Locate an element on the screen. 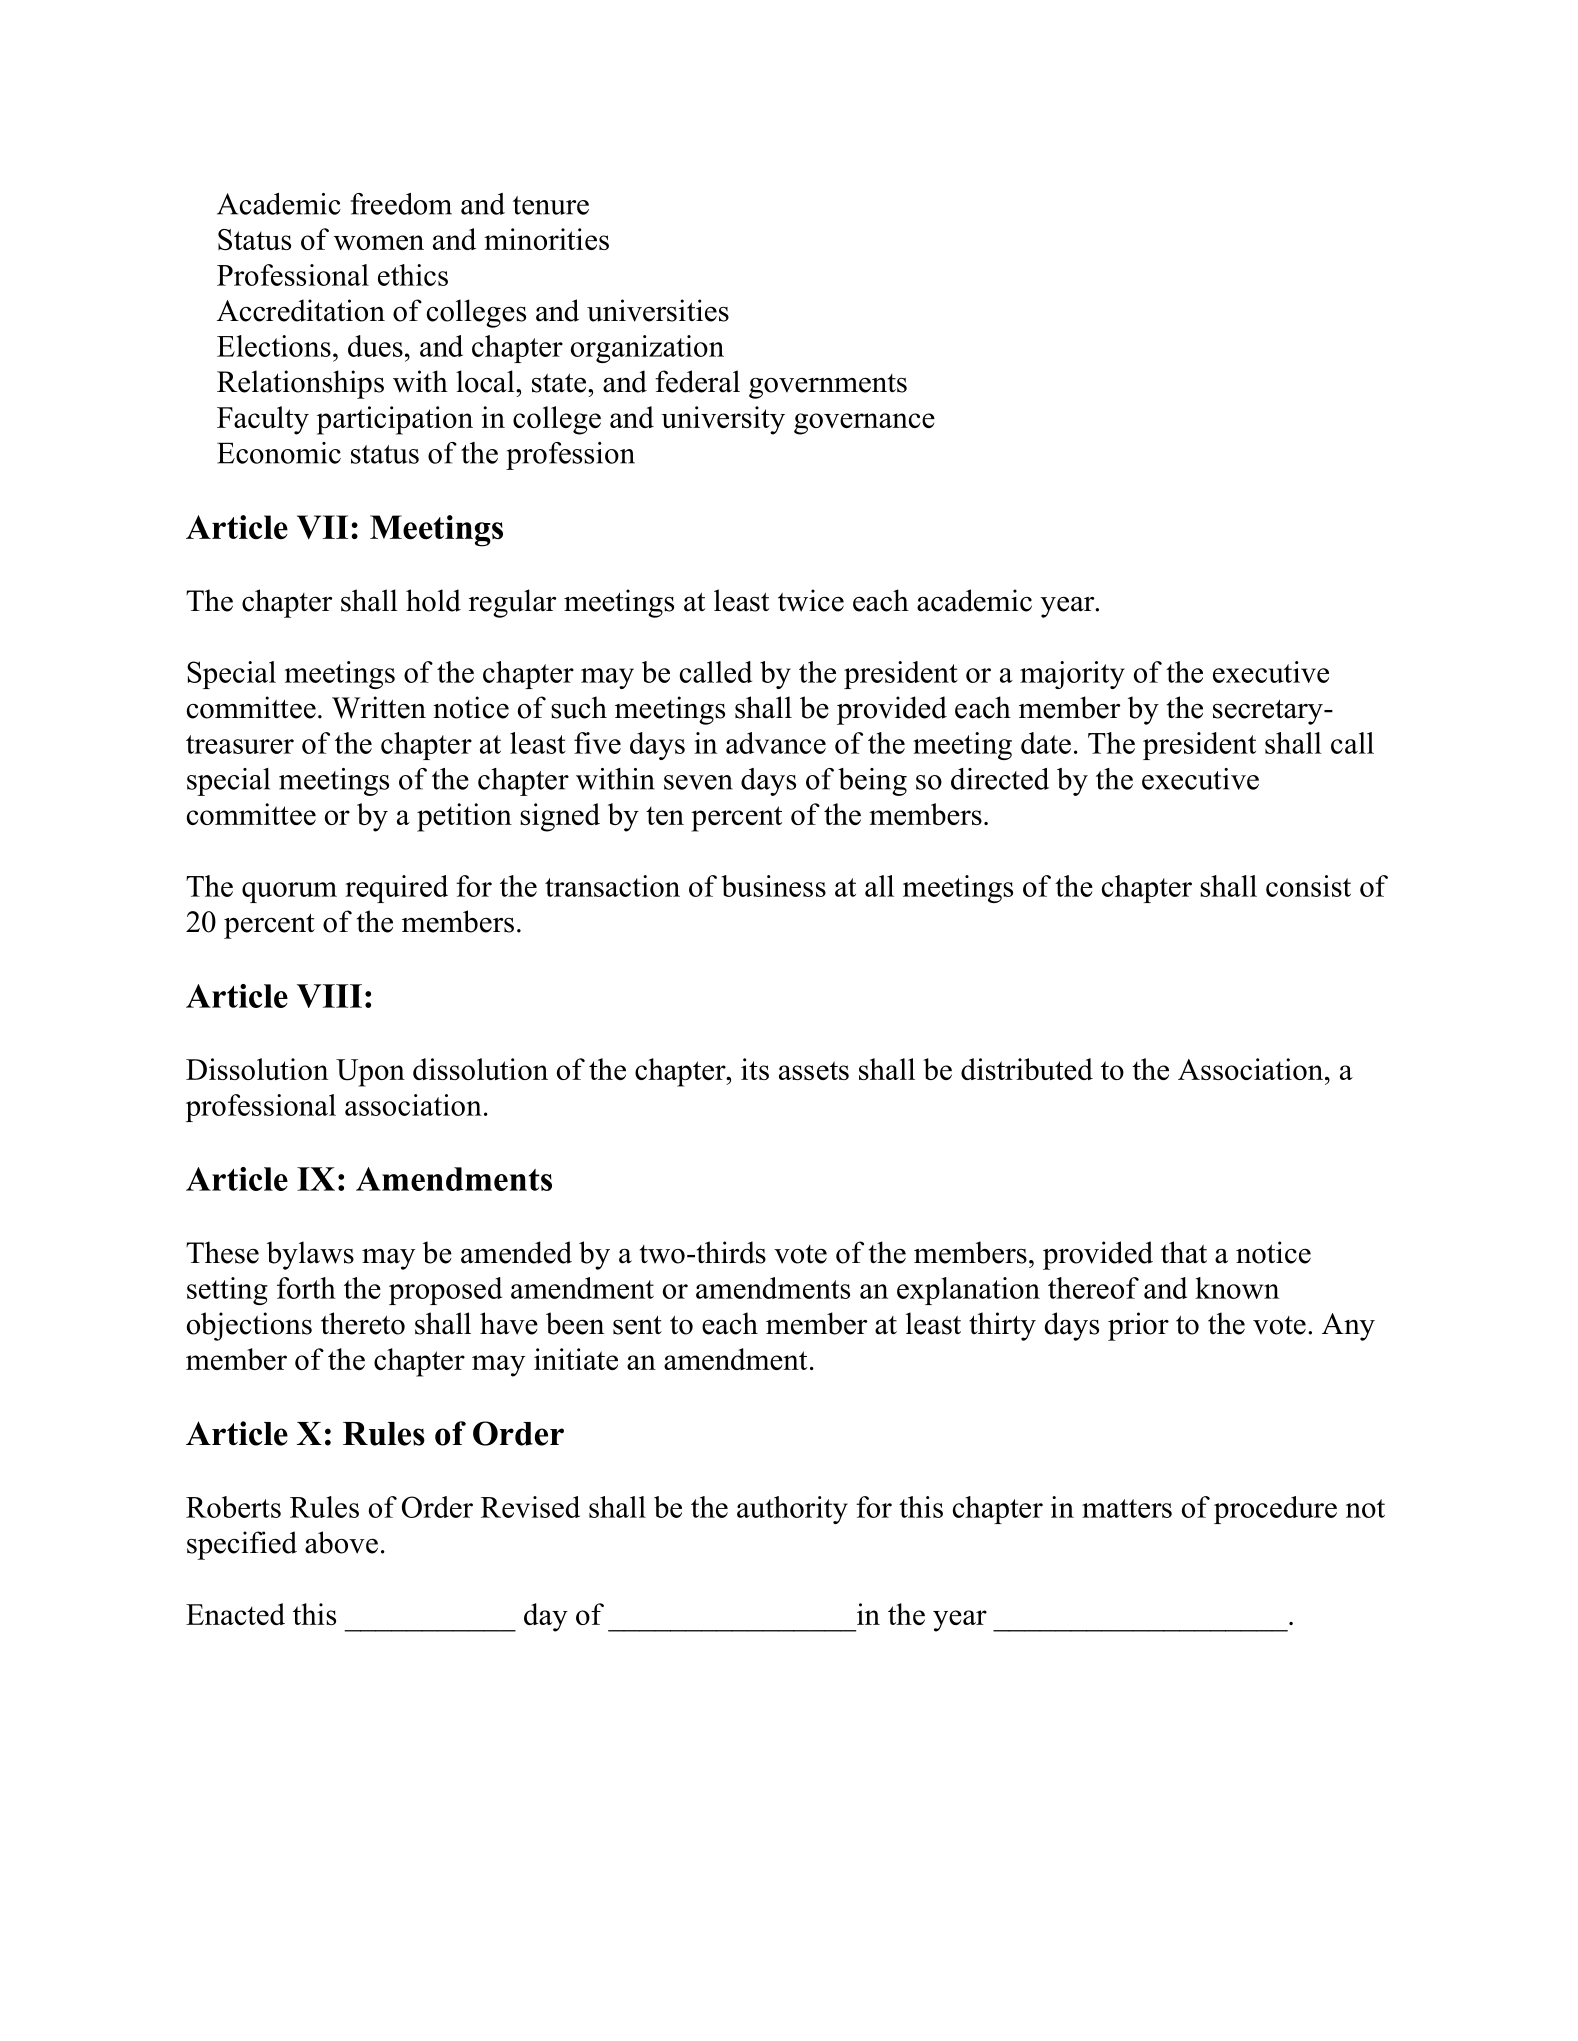 The width and height of the screenshot is (1578, 2041). thereto is located at coordinates (363, 1323).
